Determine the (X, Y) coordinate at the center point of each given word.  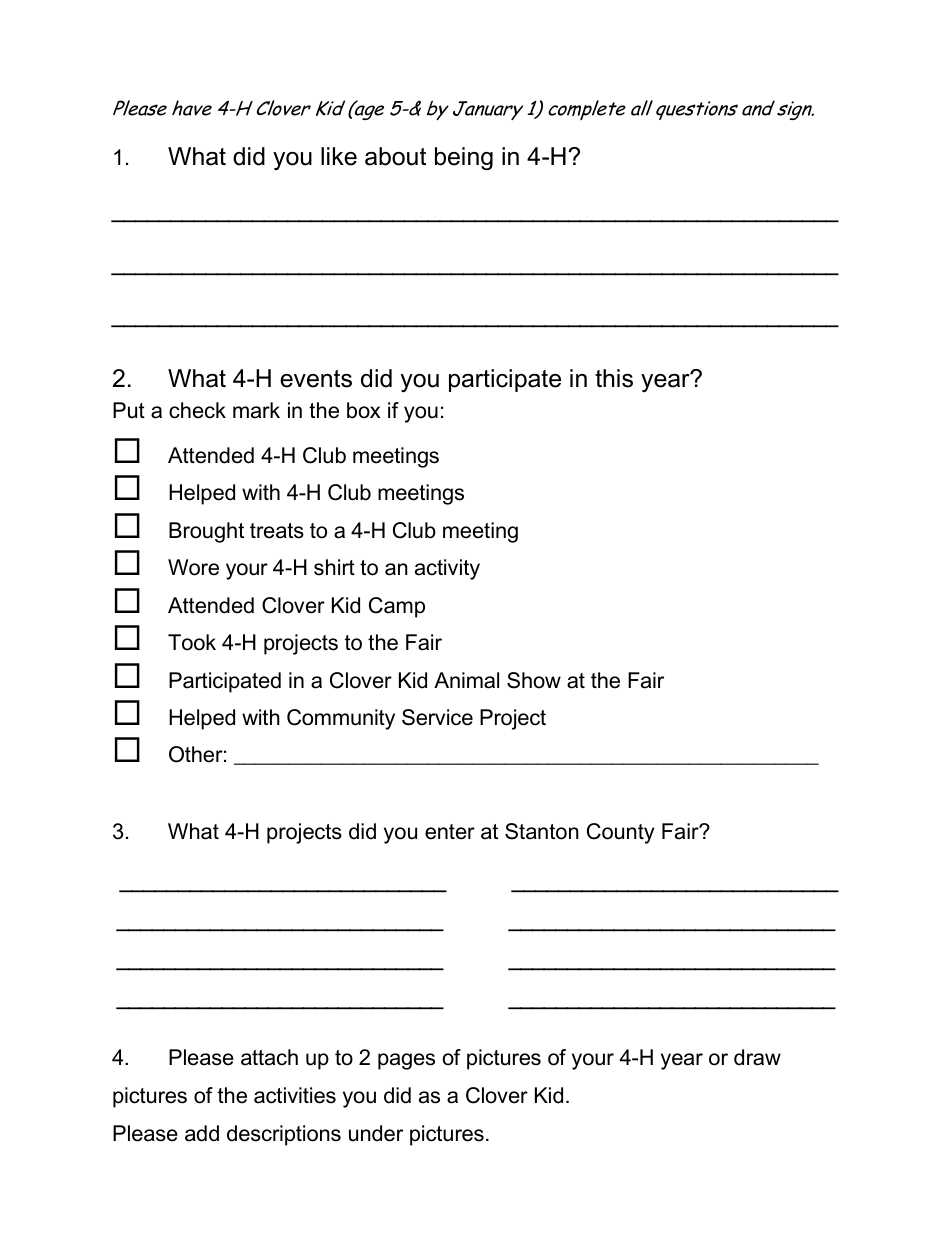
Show (534, 680)
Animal (466, 680)
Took (192, 642)
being (464, 158)
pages (406, 1061)
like (339, 156)
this (614, 378)
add (202, 1133)
